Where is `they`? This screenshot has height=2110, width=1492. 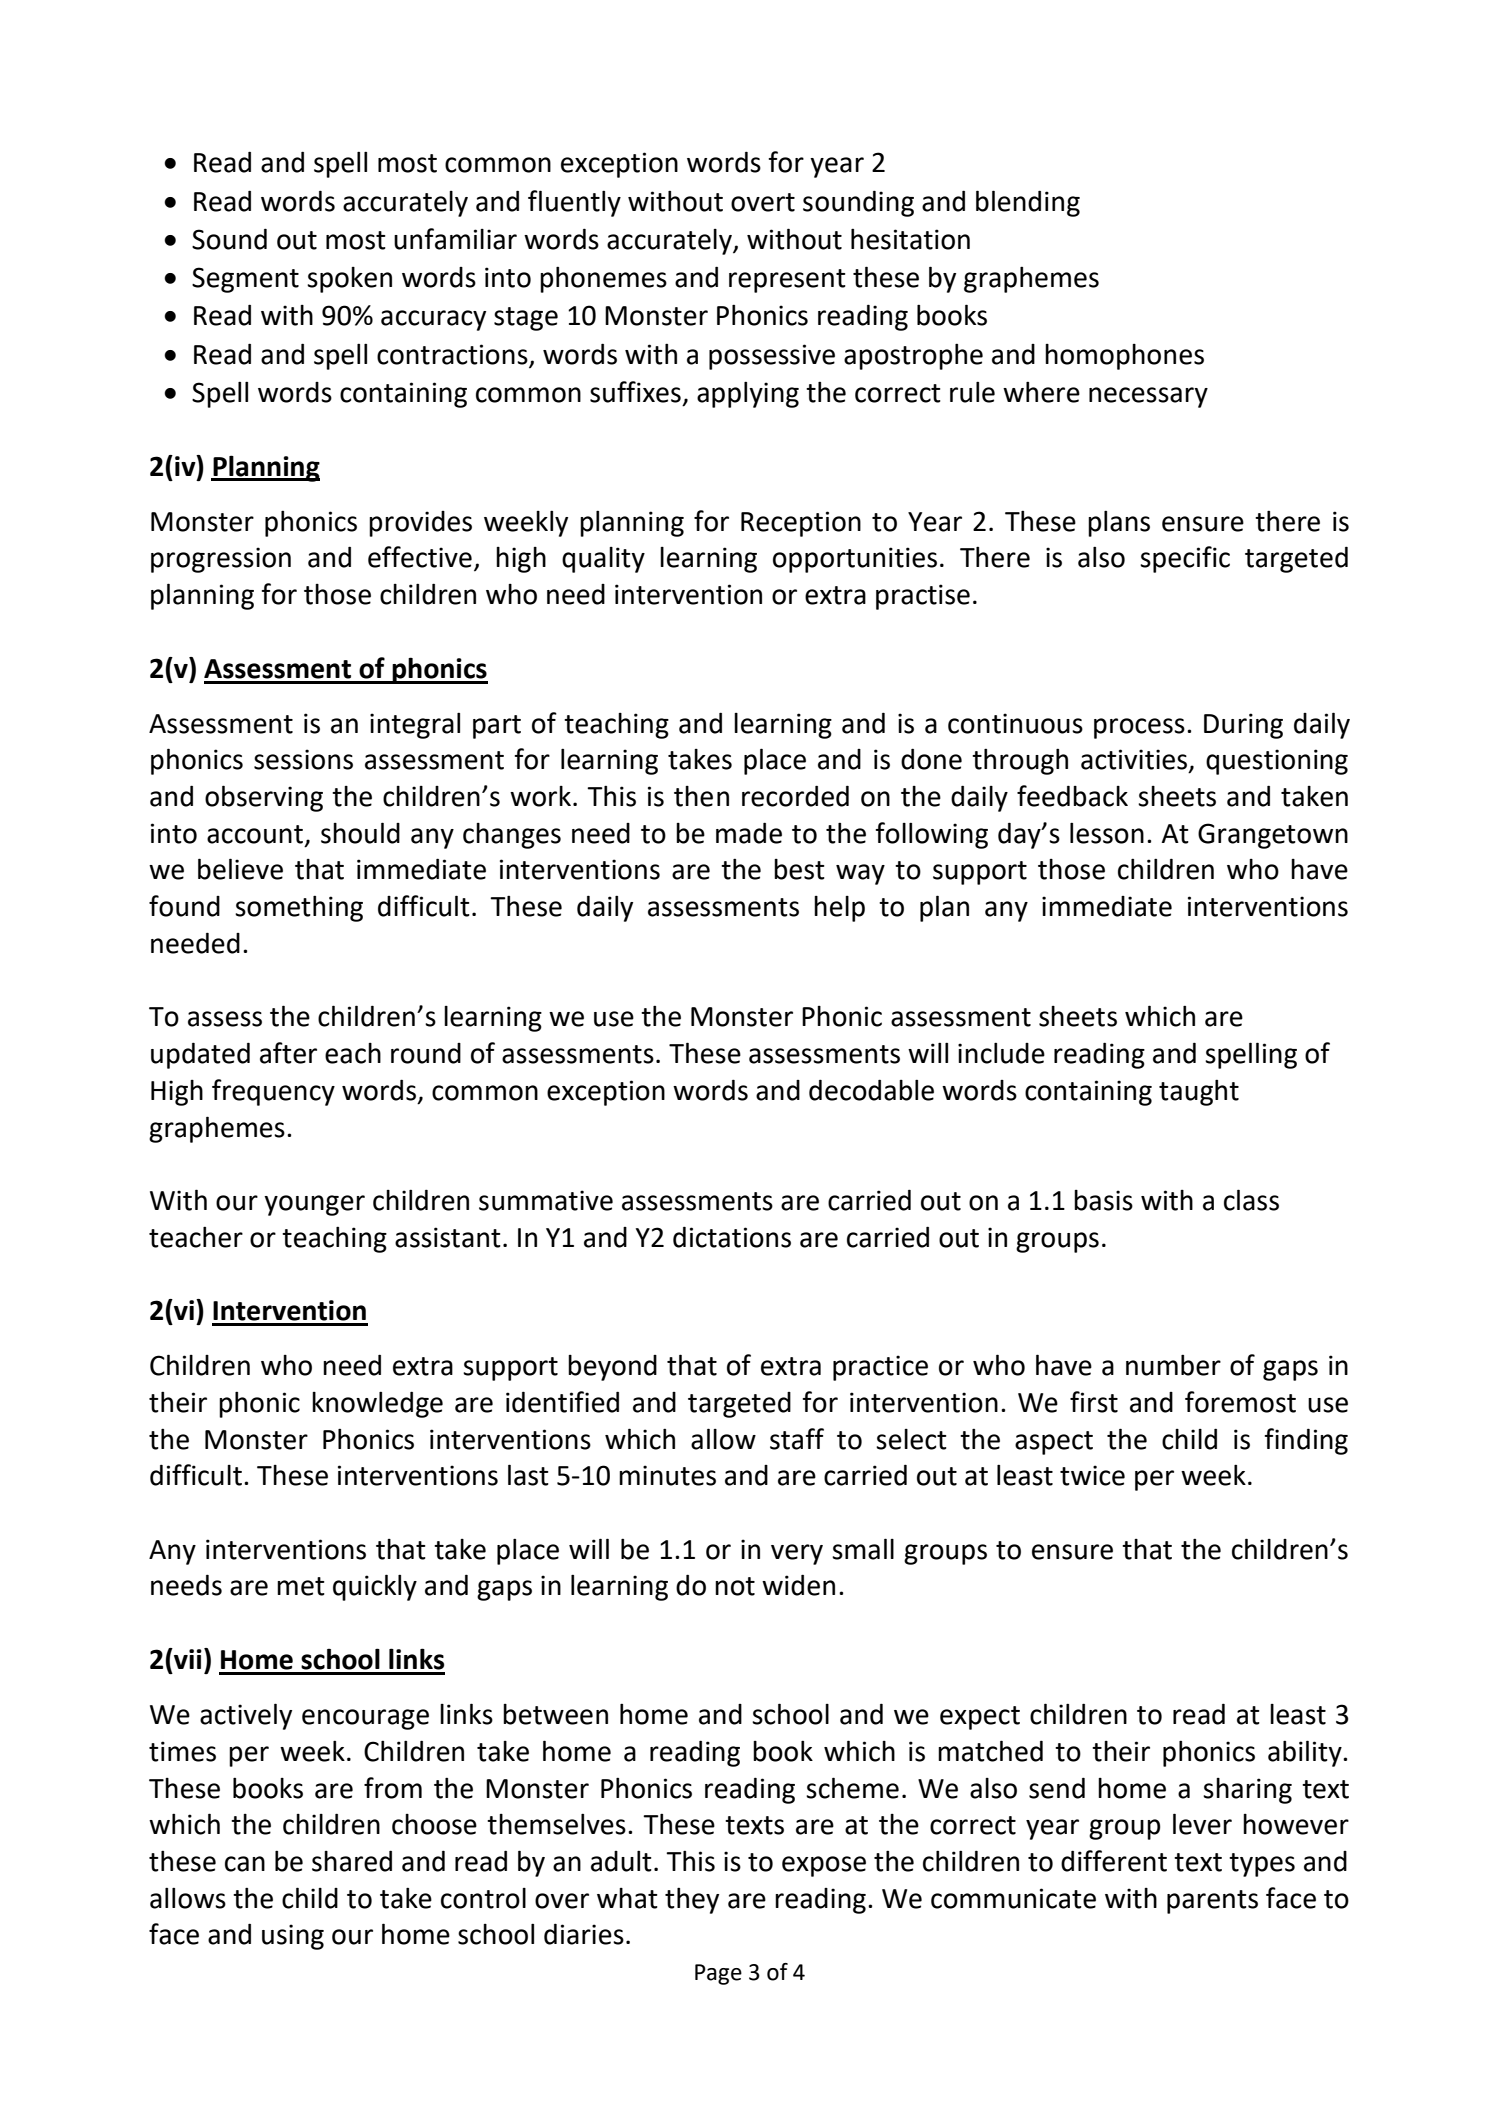
they is located at coordinates (692, 1900).
